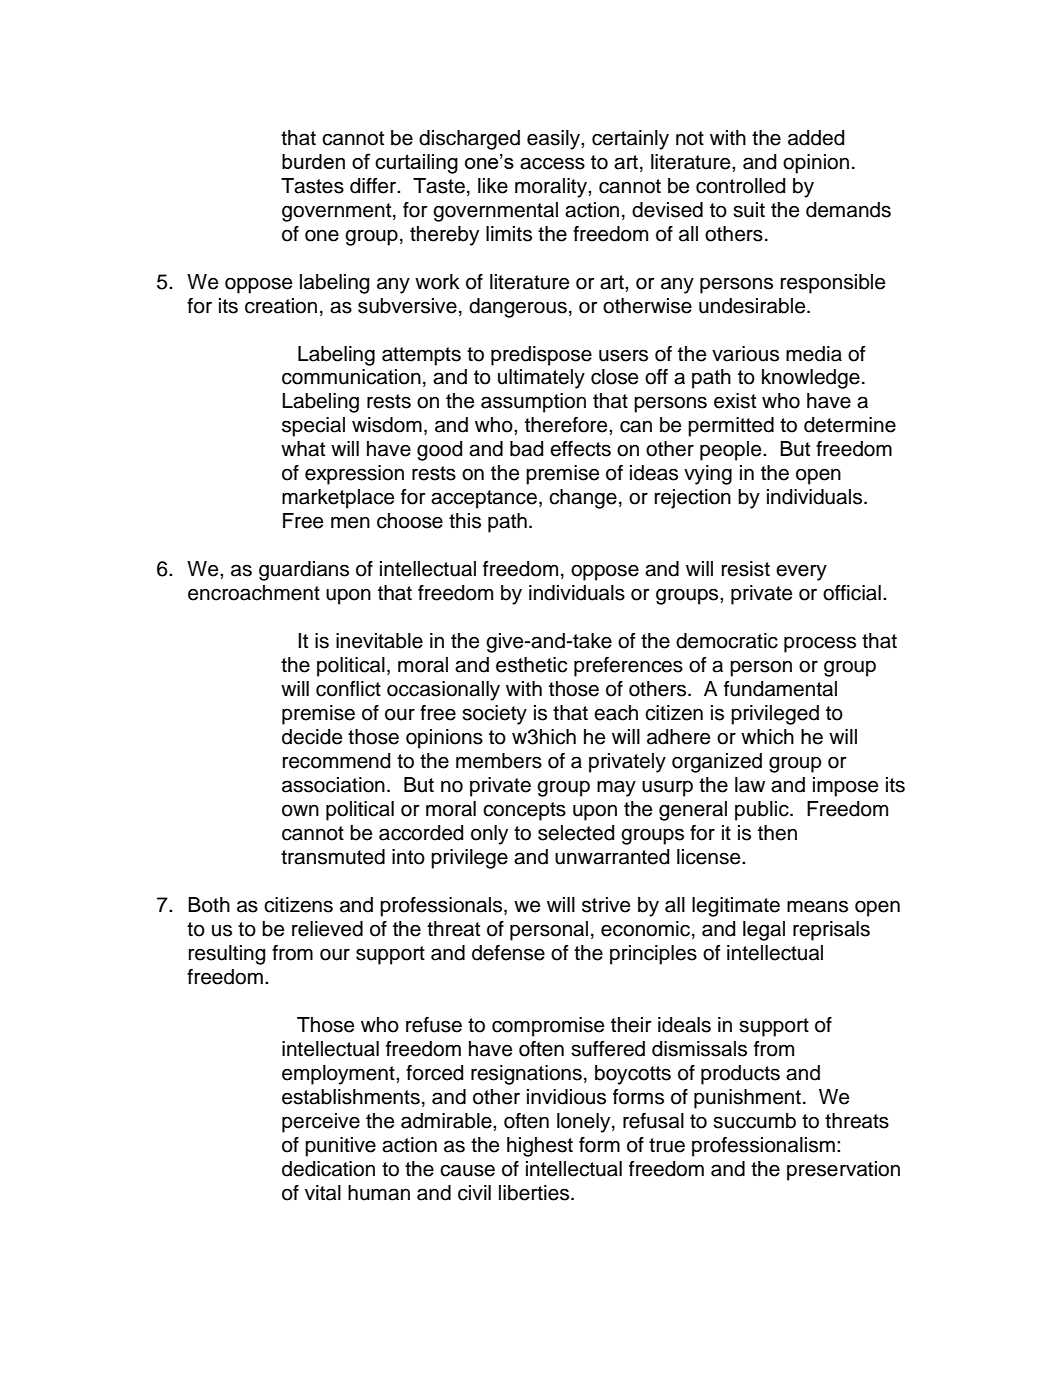  I want to click on relieved, so click(327, 929).
